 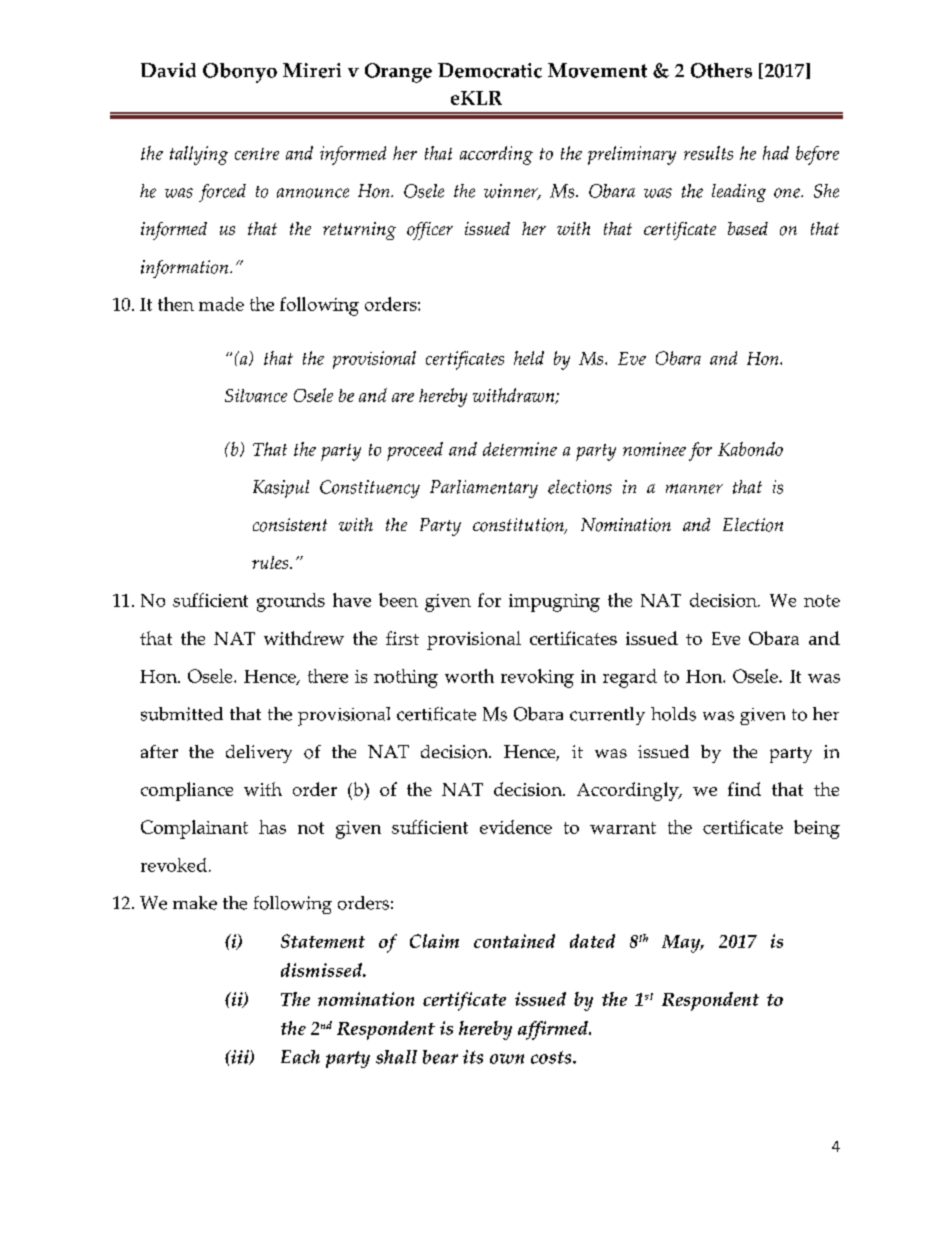 What do you see at coordinates (721, 70) in the image?
I see `Others` at bounding box center [721, 70].
